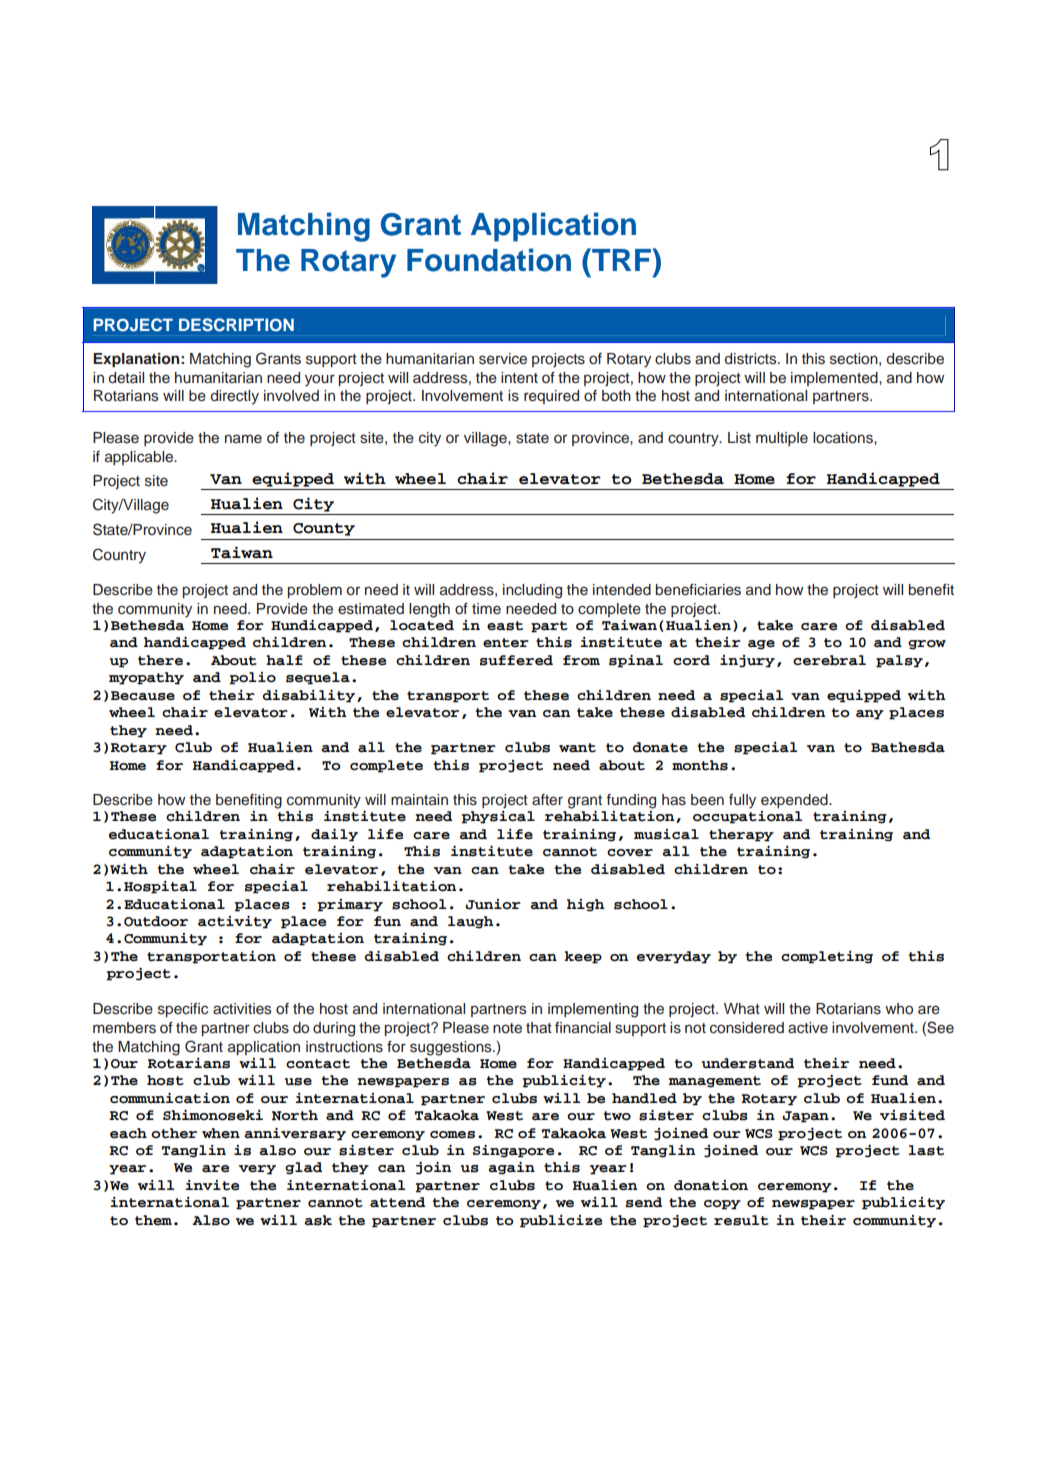 The width and height of the screenshot is (1047, 1482). I want to click on locations, so click(844, 438).
